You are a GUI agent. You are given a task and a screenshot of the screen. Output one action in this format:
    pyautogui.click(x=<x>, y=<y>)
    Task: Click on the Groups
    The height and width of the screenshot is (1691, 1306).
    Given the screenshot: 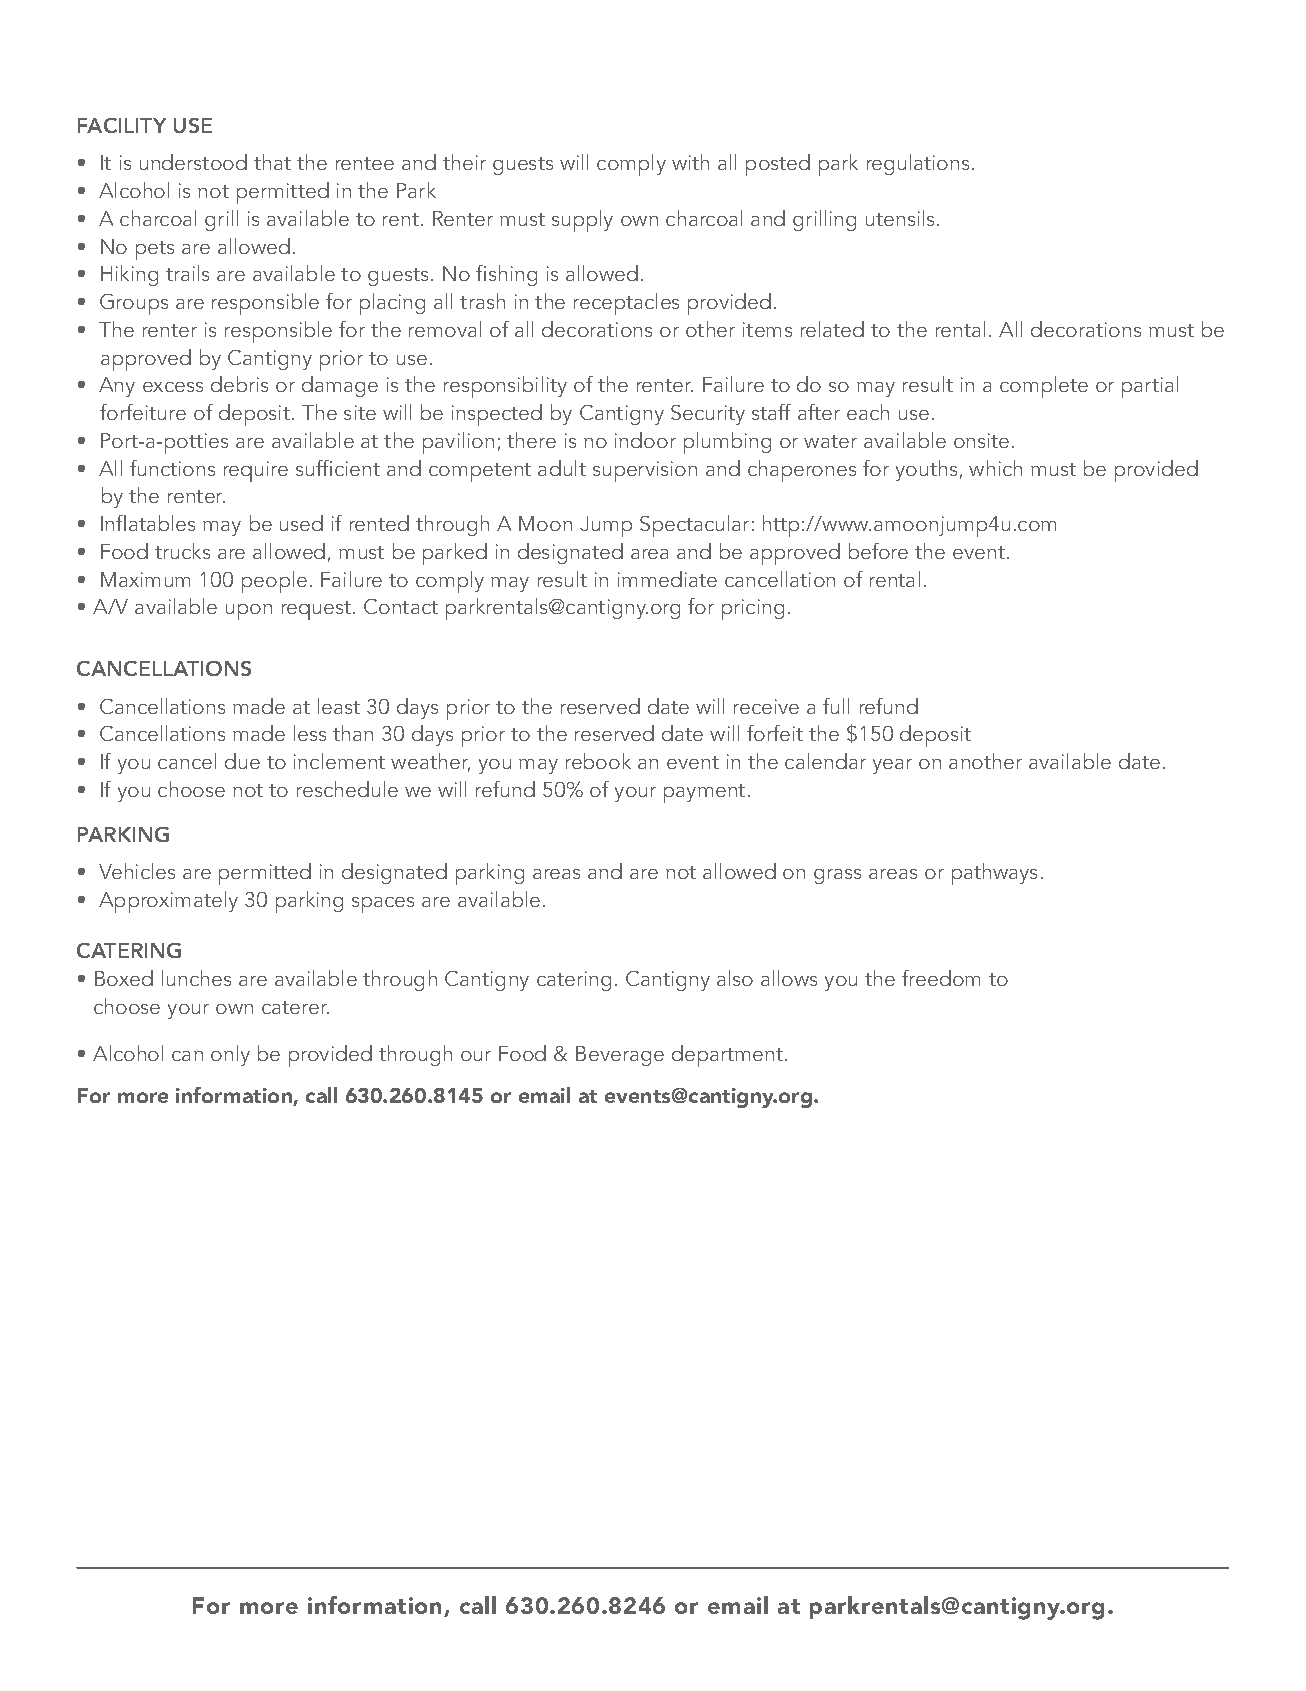 What is the action you would take?
    pyautogui.click(x=134, y=304)
